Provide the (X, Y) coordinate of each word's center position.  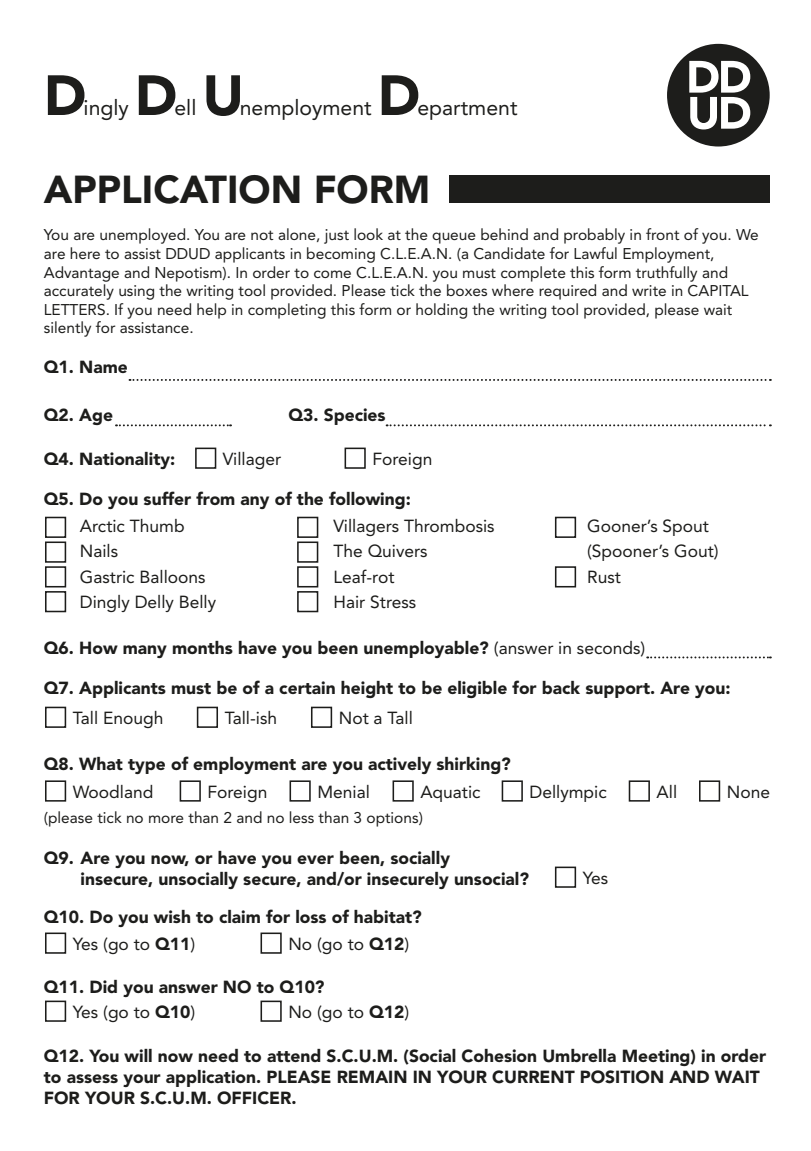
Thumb (156, 525)
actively (399, 765)
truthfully (666, 274)
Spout (686, 527)
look (368, 234)
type (146, 766)
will (138, 1055)
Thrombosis (449, 525)
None (749, 791)
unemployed (144, 236)
